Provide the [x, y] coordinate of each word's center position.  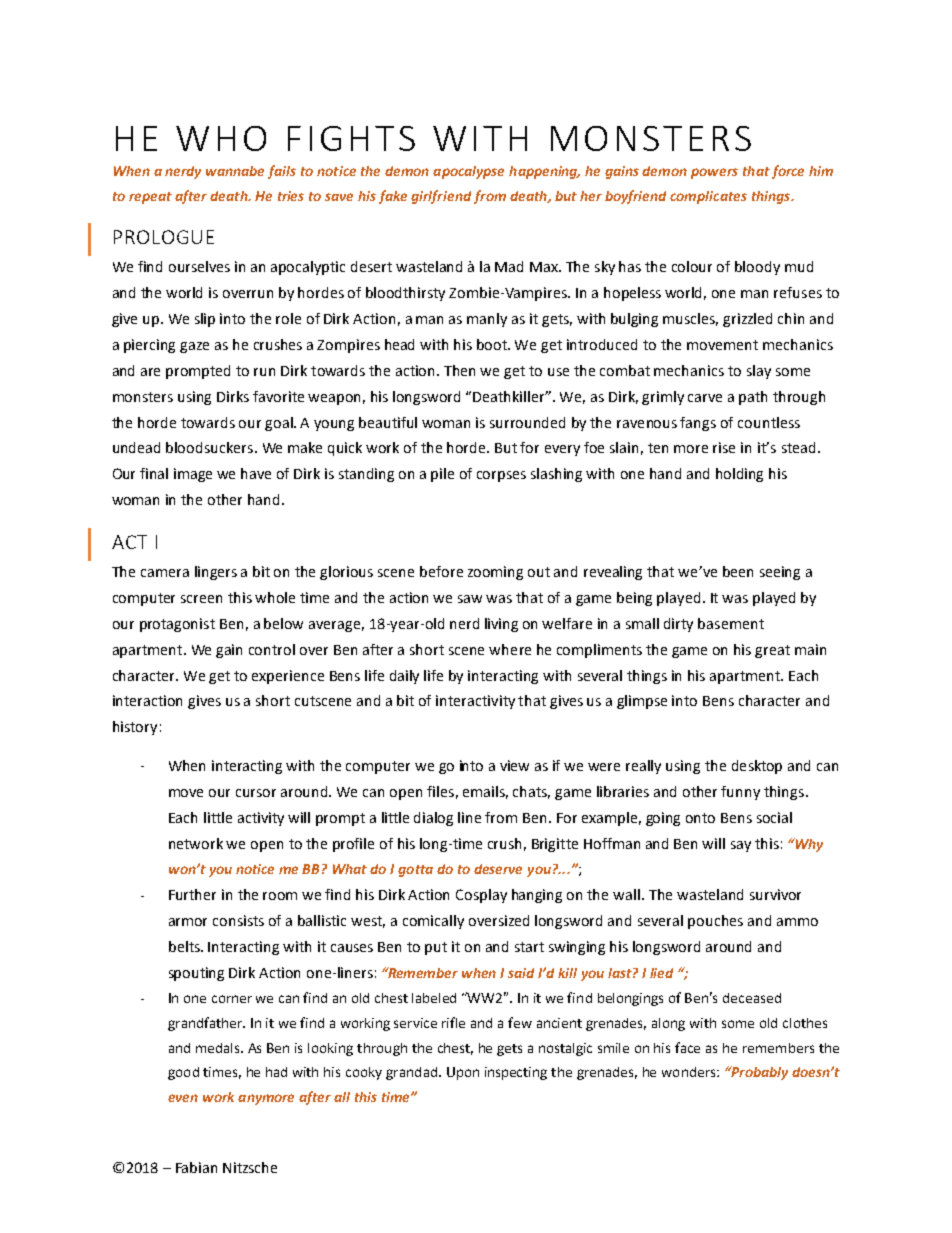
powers [714, 173]
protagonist [177, 625]
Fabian [196, 1167]
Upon [463, 1073]
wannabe [235, 171]
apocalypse [468, 172]
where [510, 649]
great [772, 651]
